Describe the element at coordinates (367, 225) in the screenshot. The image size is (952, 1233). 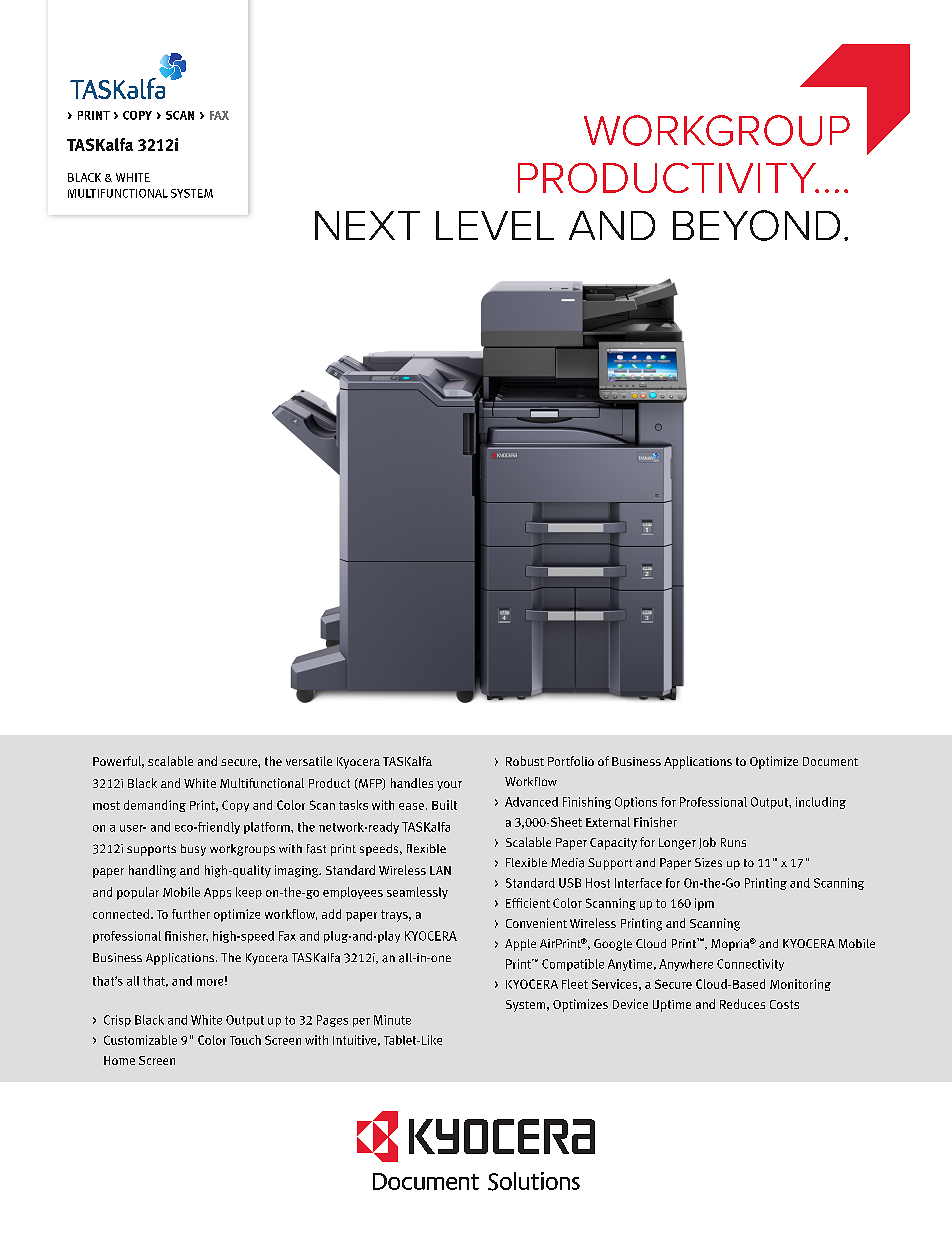
I see `NEXT` at that location.
